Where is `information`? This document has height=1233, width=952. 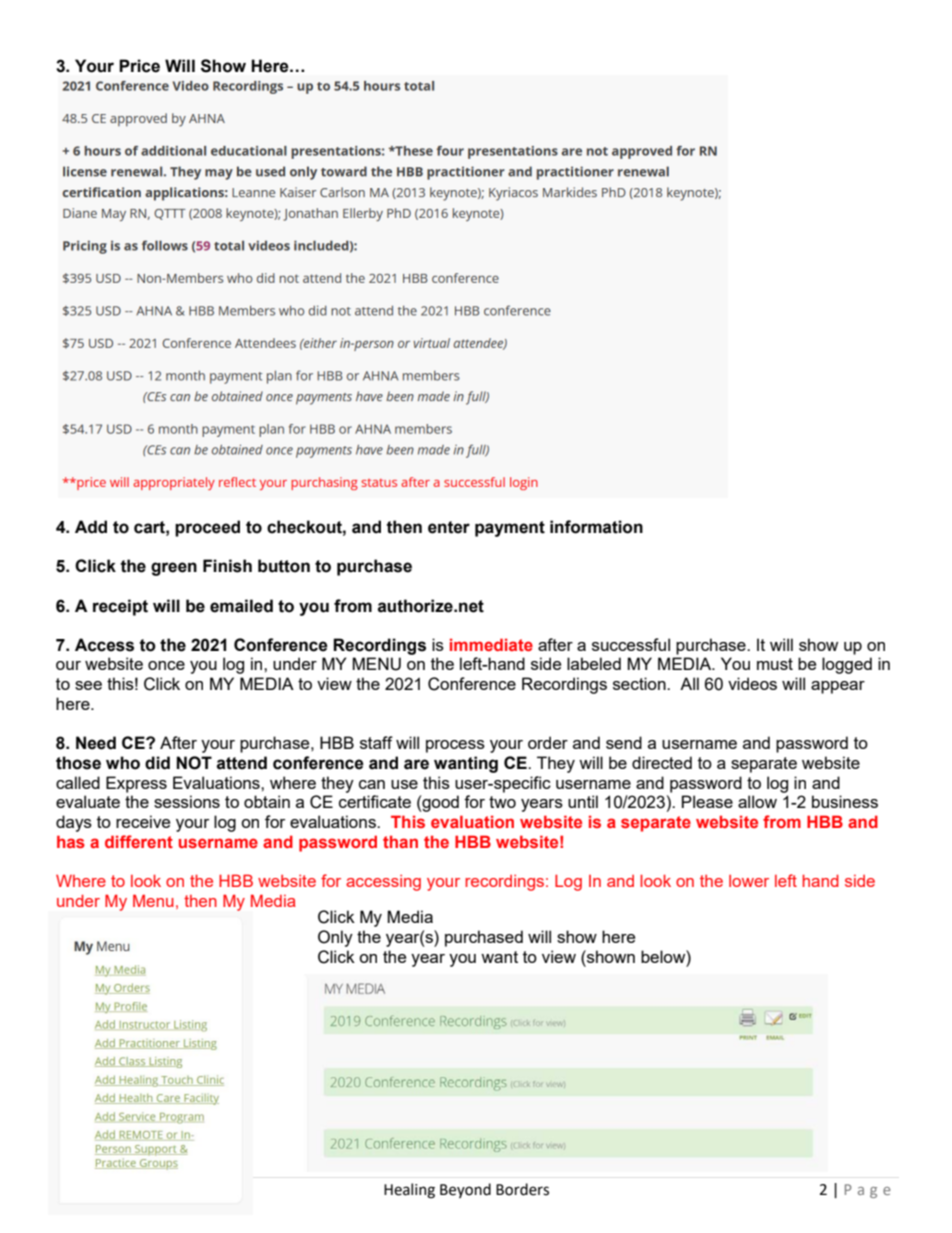
information is located at coordinates (596, 527).
